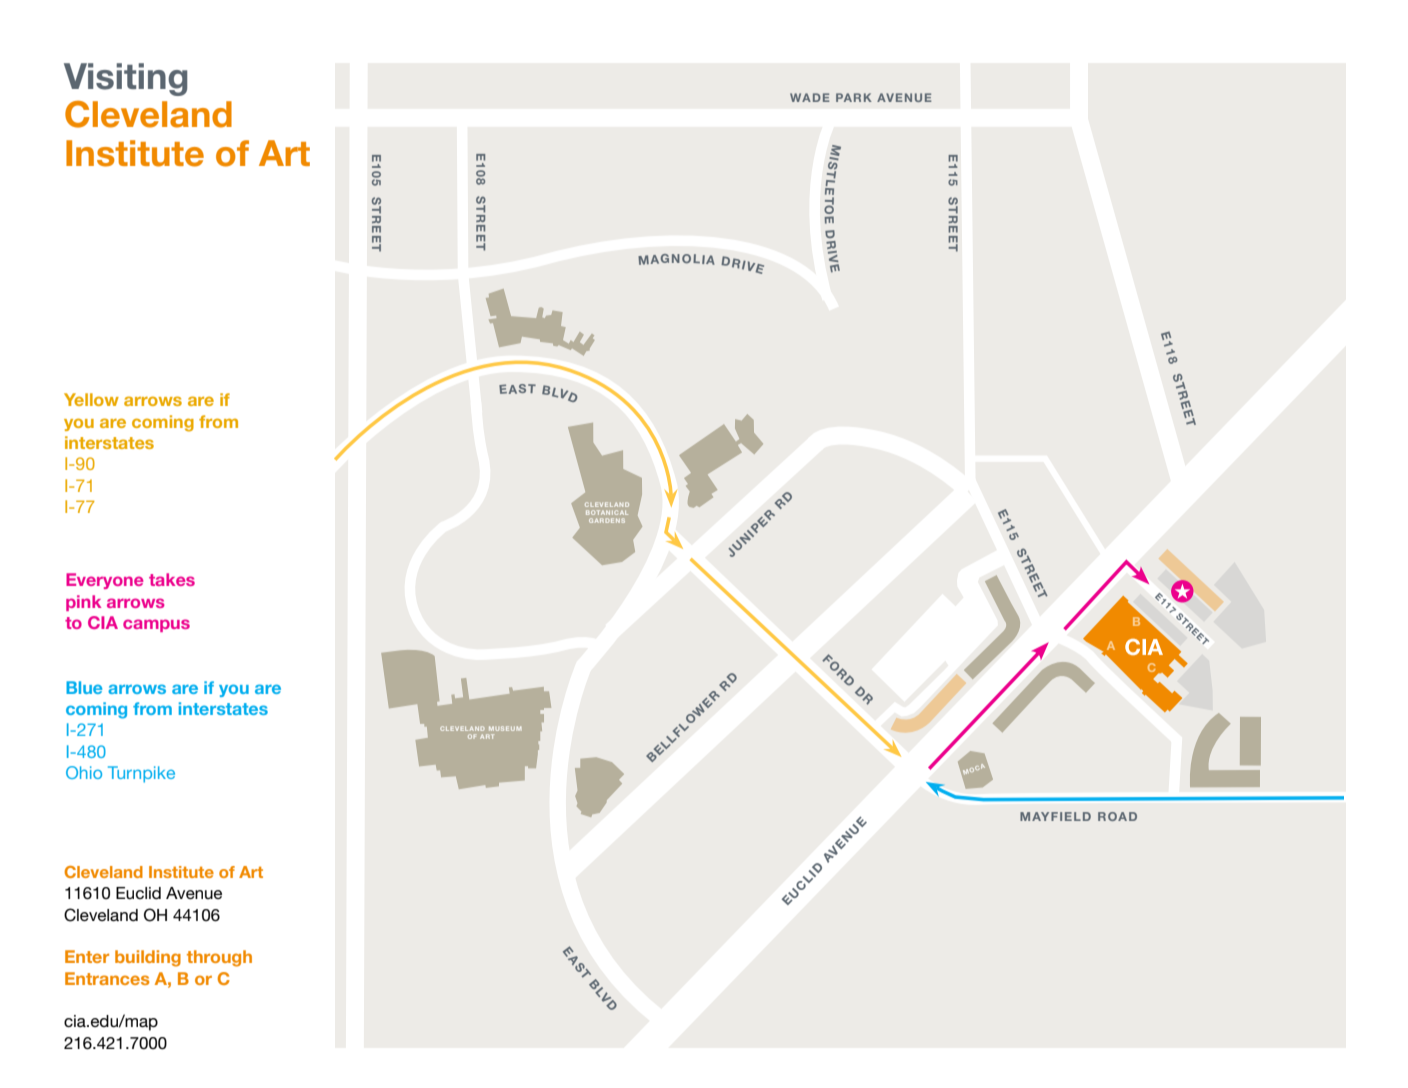  What do you see at coordinates (148, 958) in the screenshot?
I see `building` at bounding box center [148, 958].
